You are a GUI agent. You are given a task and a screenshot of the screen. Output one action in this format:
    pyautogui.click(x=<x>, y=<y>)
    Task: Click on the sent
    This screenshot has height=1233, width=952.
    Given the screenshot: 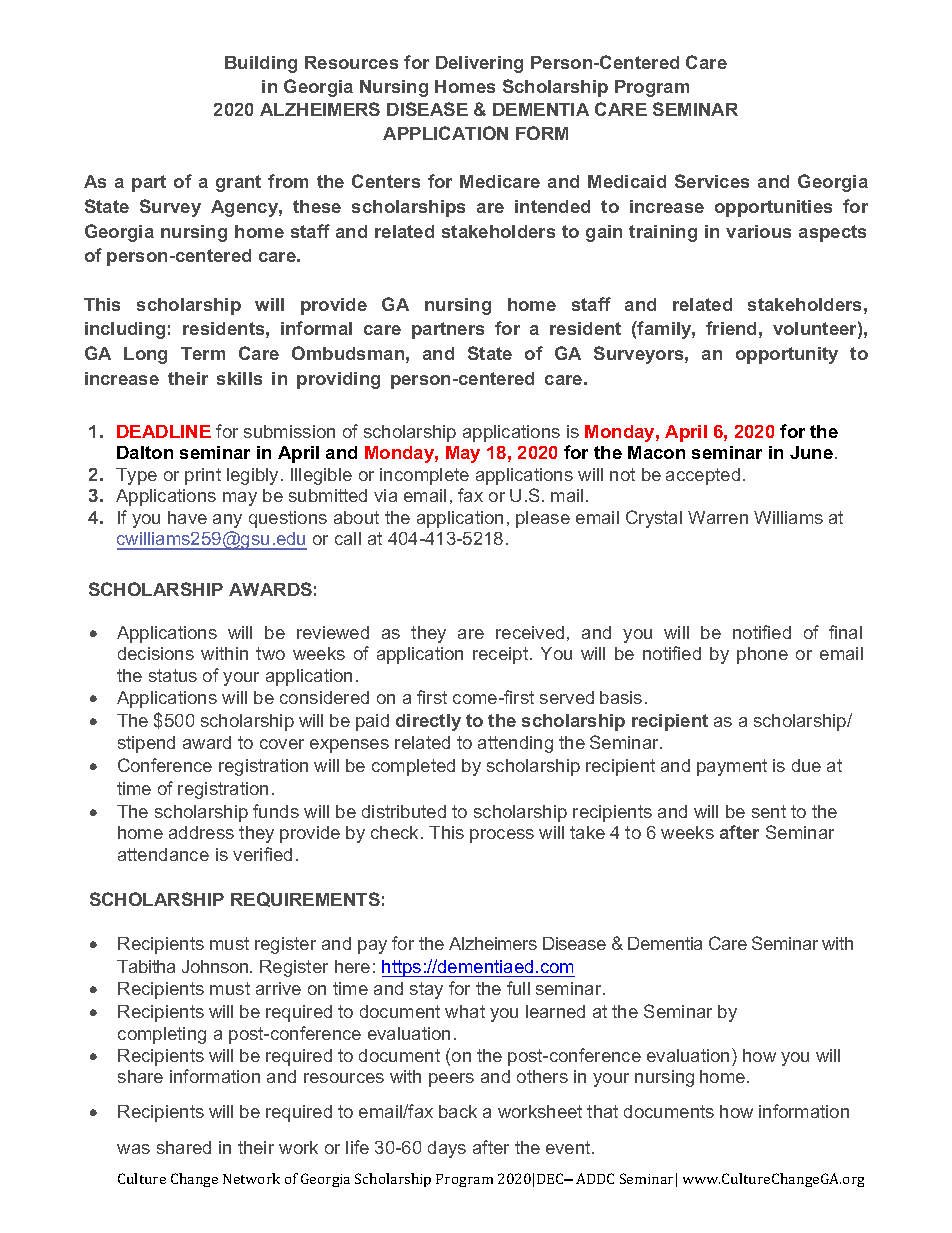 What is the action you would take?
    pyautogui.click(x=769, y=811)
